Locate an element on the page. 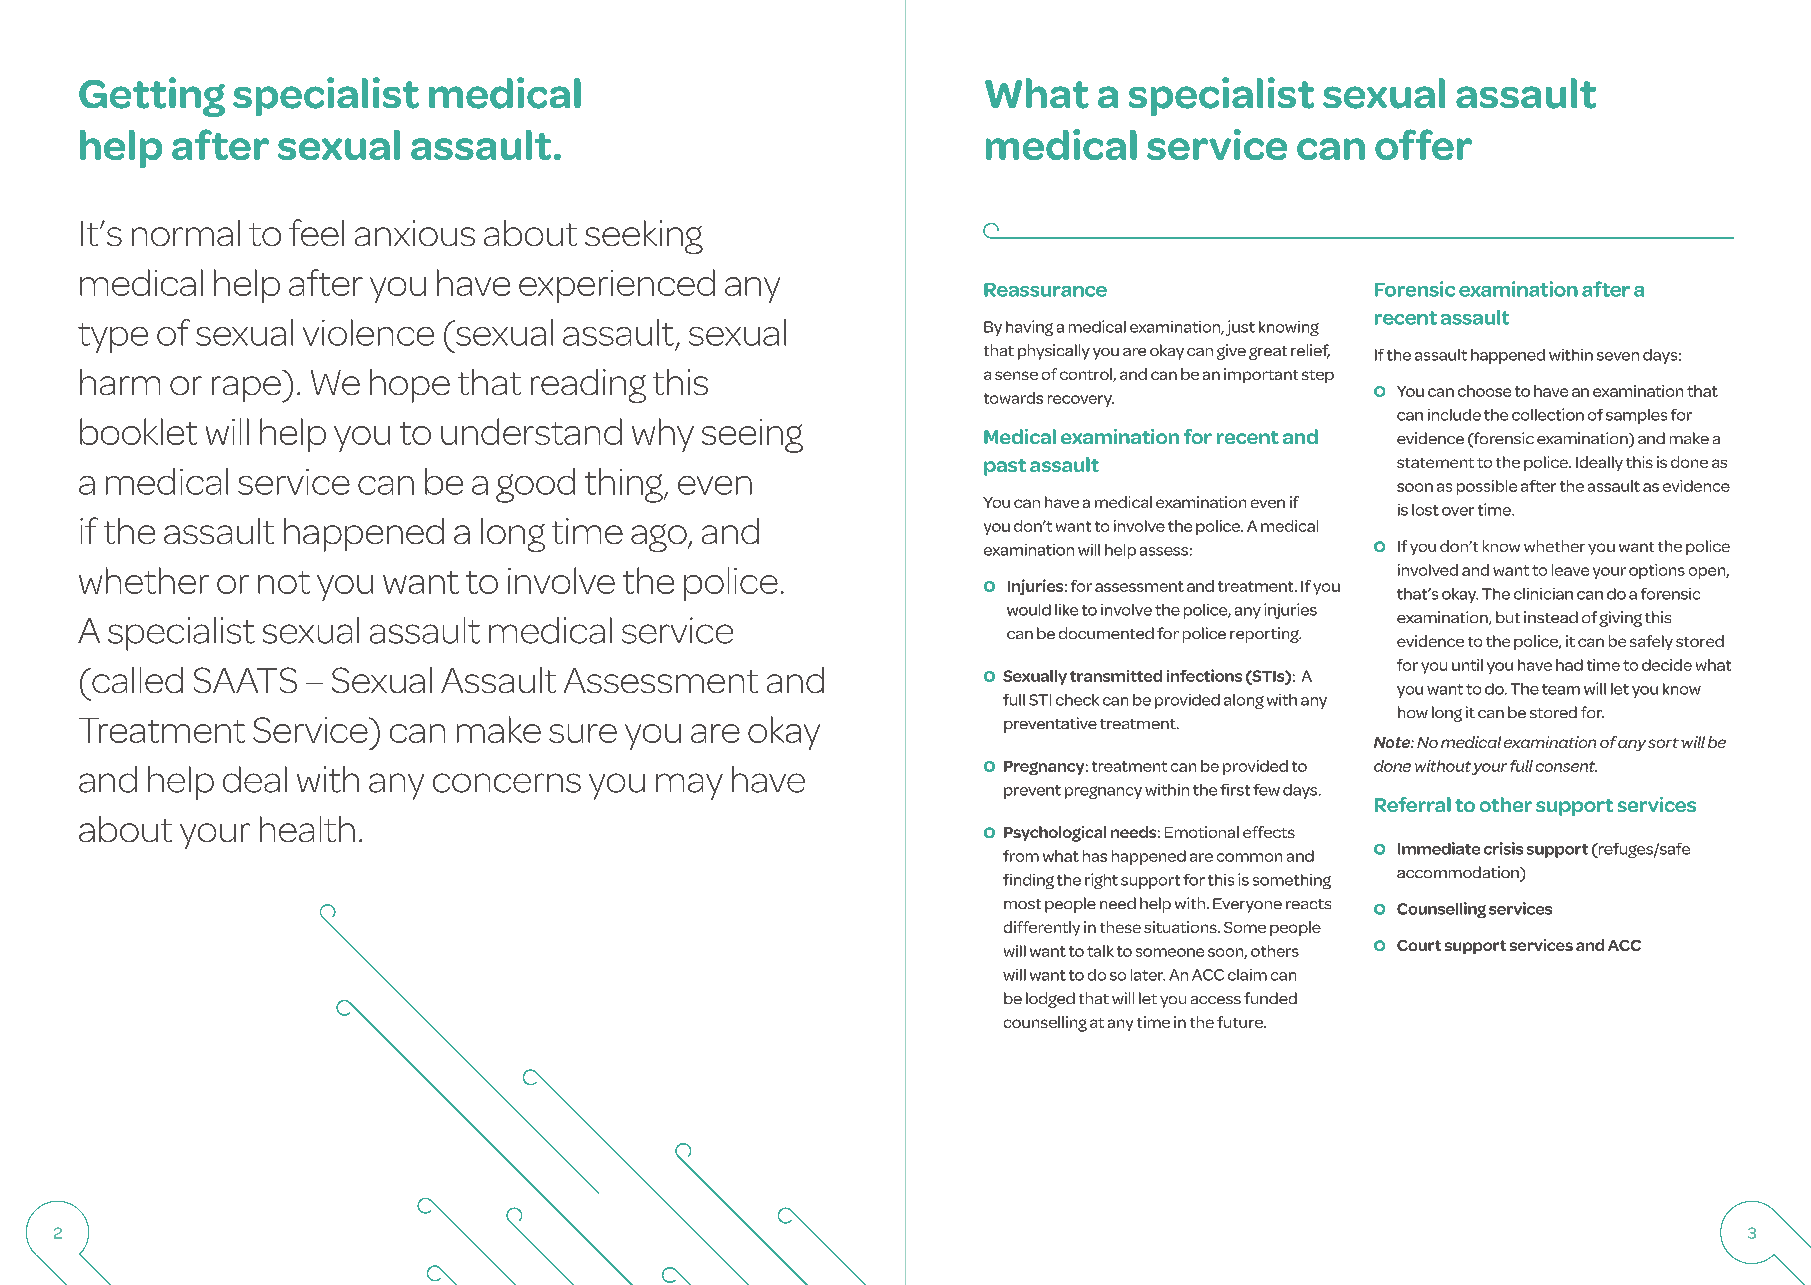 This document has height=1285, width=1811. health is located at coordinates (307, 829).
